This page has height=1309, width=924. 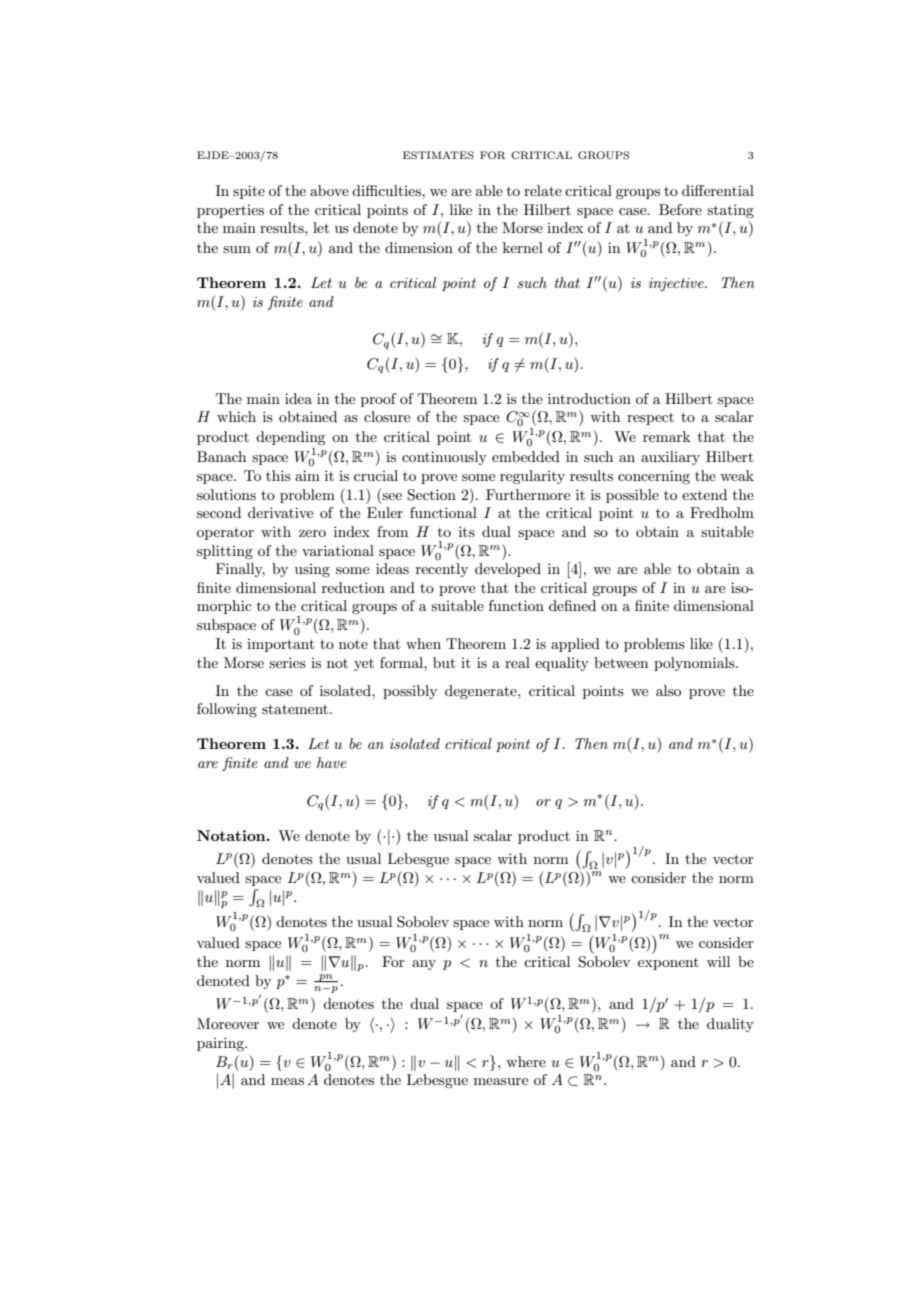 What do you see at coordinates (295, 709) in the page?
I see `statement` at bounding box center [295, 709].
